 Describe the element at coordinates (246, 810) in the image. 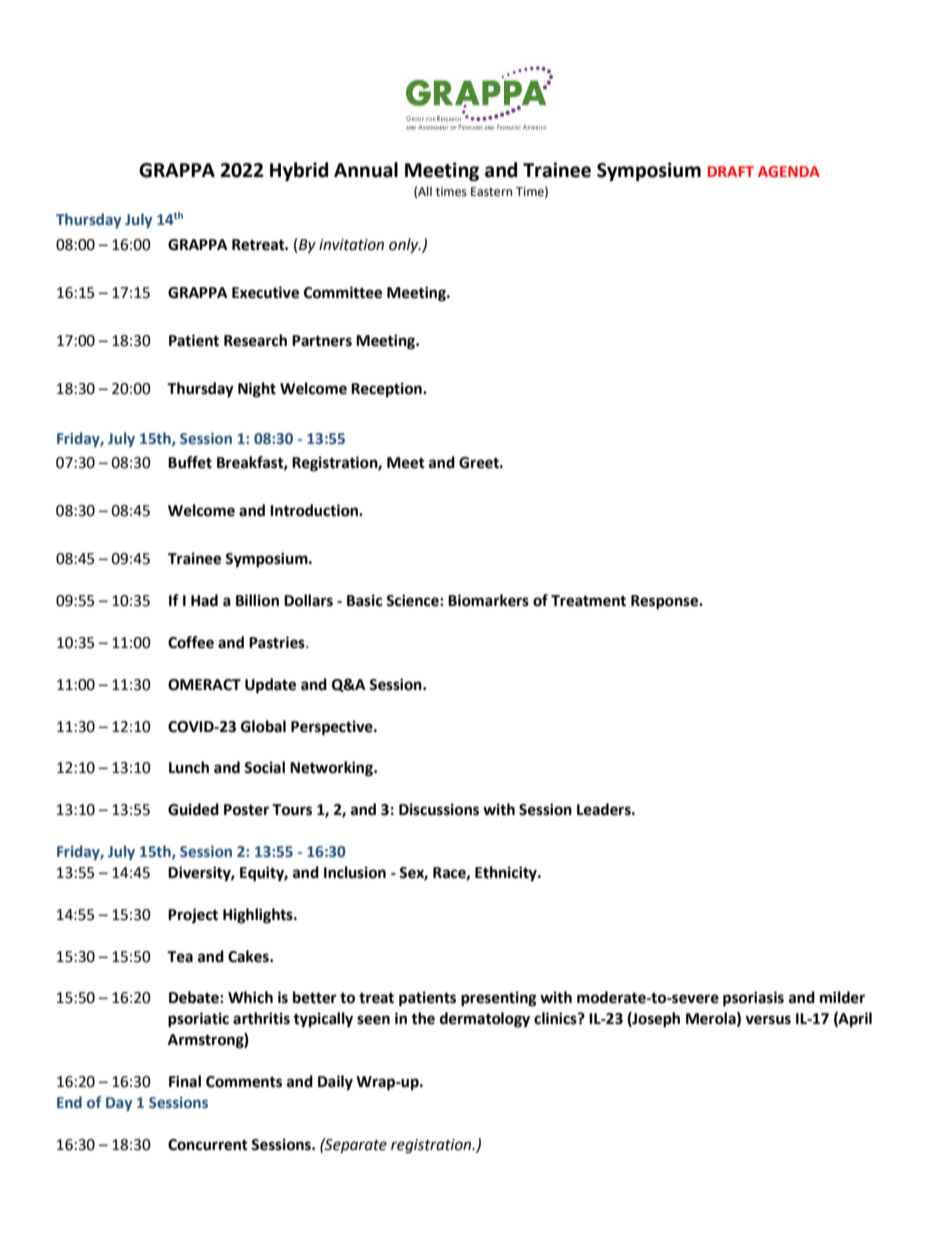

I see `Poster` at that location.
